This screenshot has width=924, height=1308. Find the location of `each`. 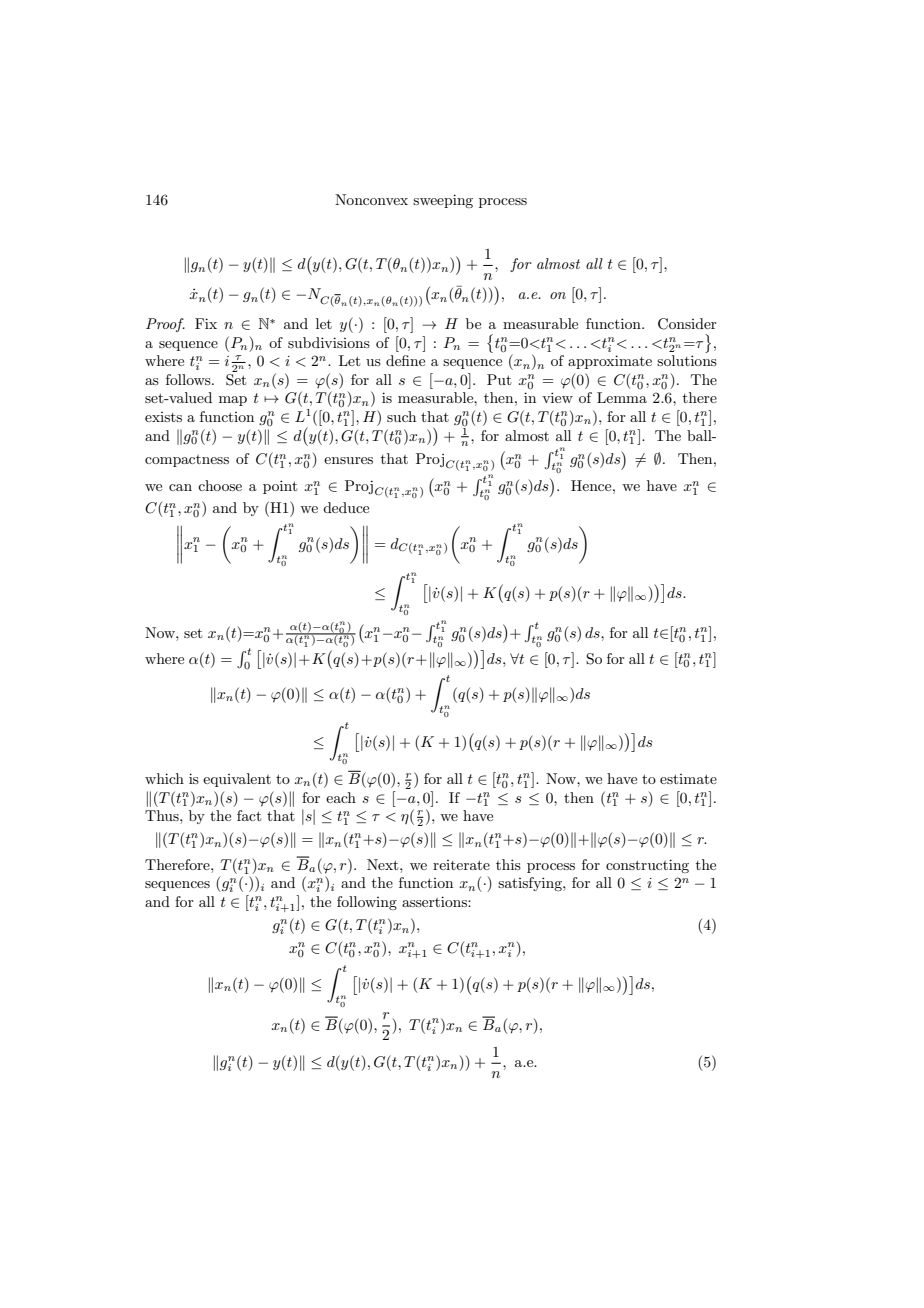

each is located at coordinates (341, 797).
